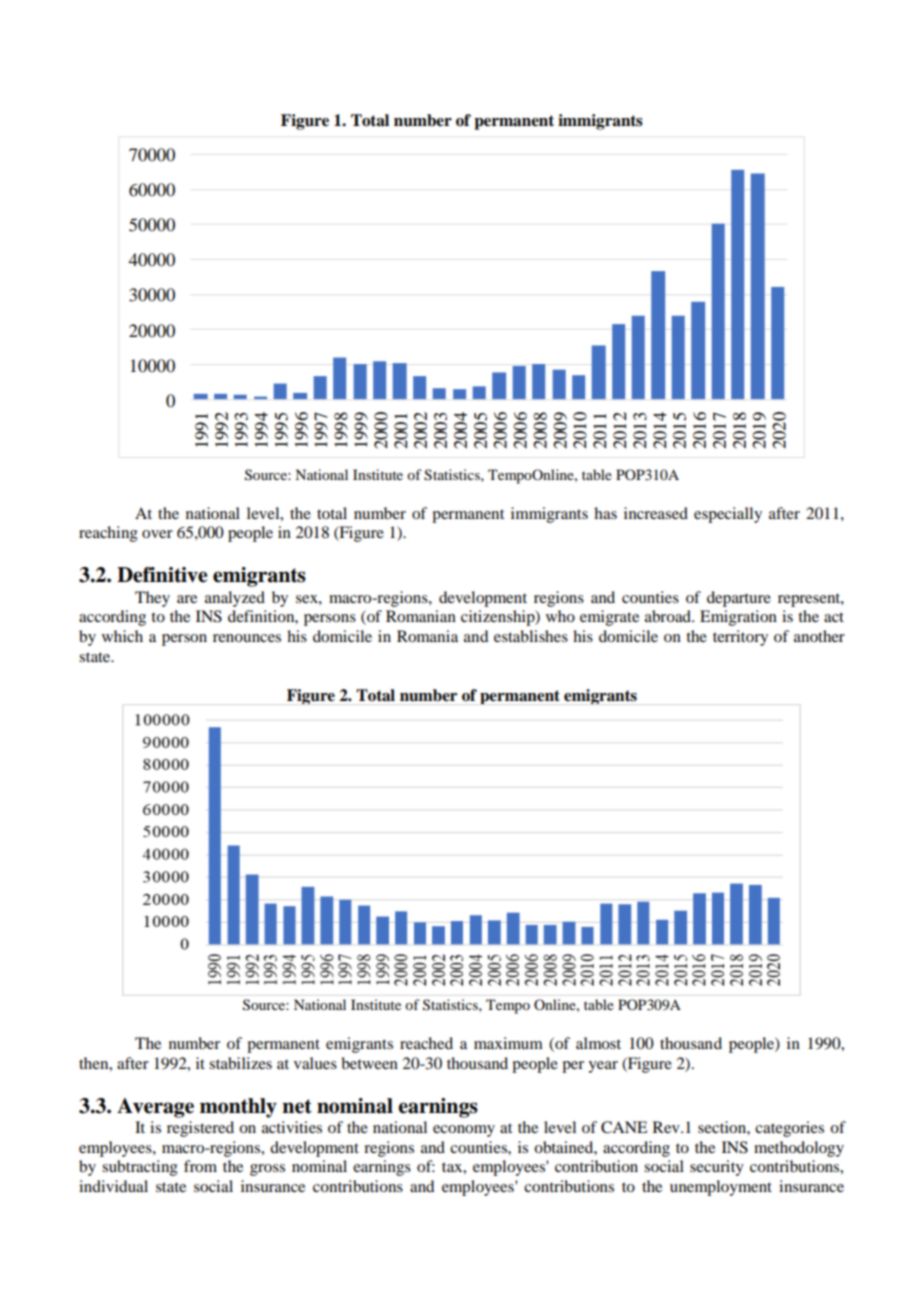 The width and height of the screenshot is (924, 1308). What do you see at coordinates (728, 515) in the screenshot?
I see `especially` at bounding box center [728, 515].
